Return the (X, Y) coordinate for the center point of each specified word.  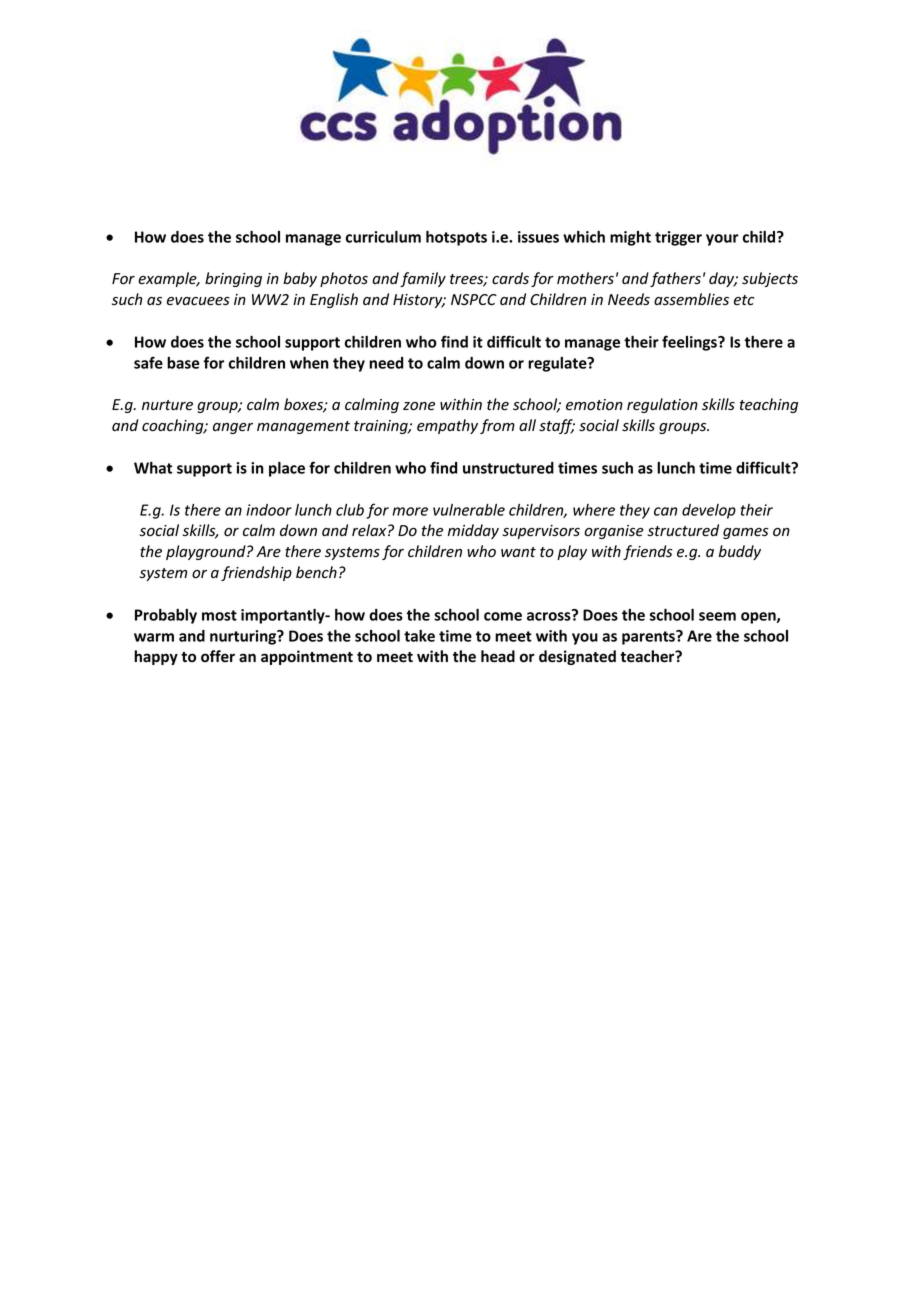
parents (649, 637)
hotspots (456, 238)
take (419, 636)
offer (218, 656)
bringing (233, 279)
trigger (678, 238)
